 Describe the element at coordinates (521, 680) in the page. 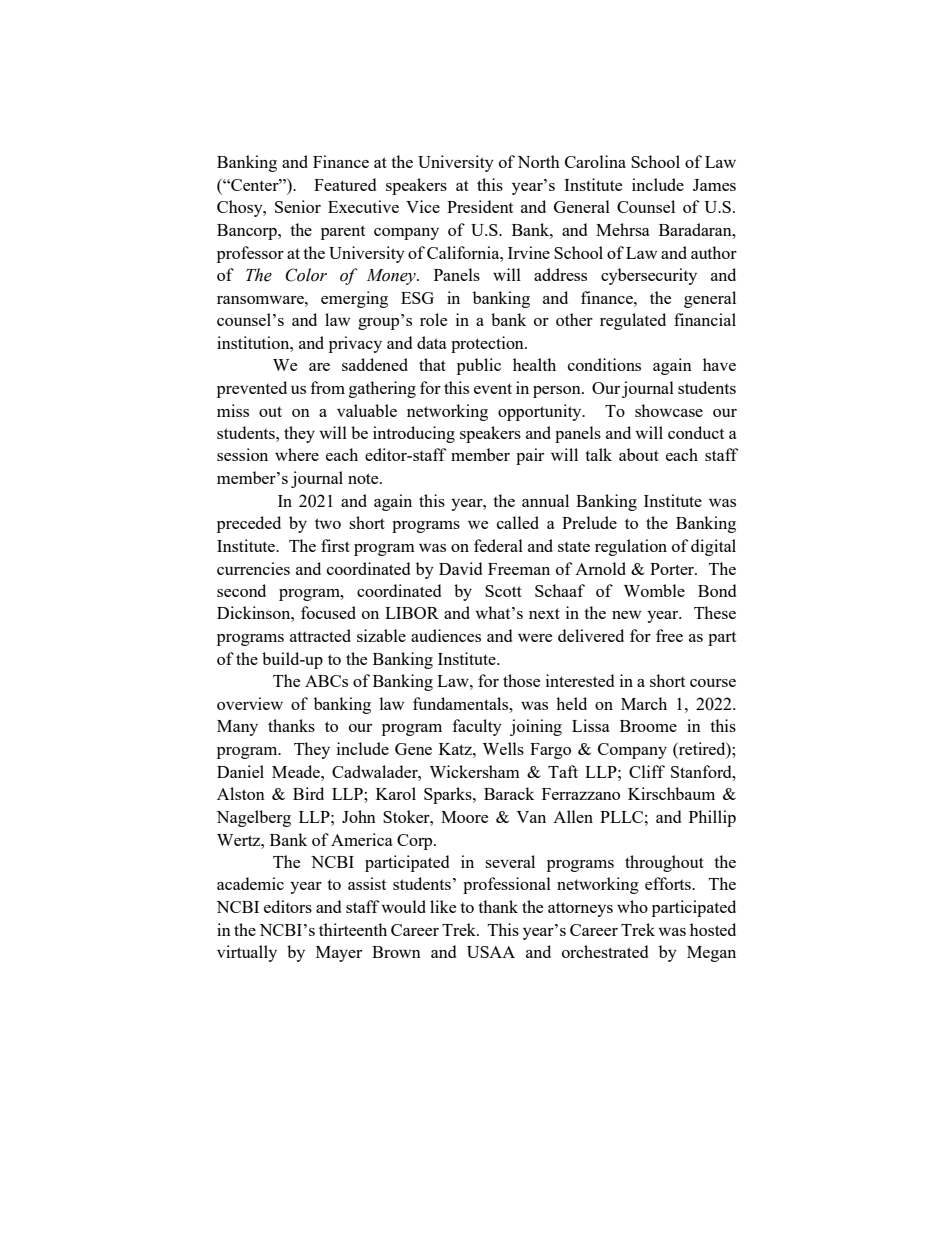

I see `those` at that location.
